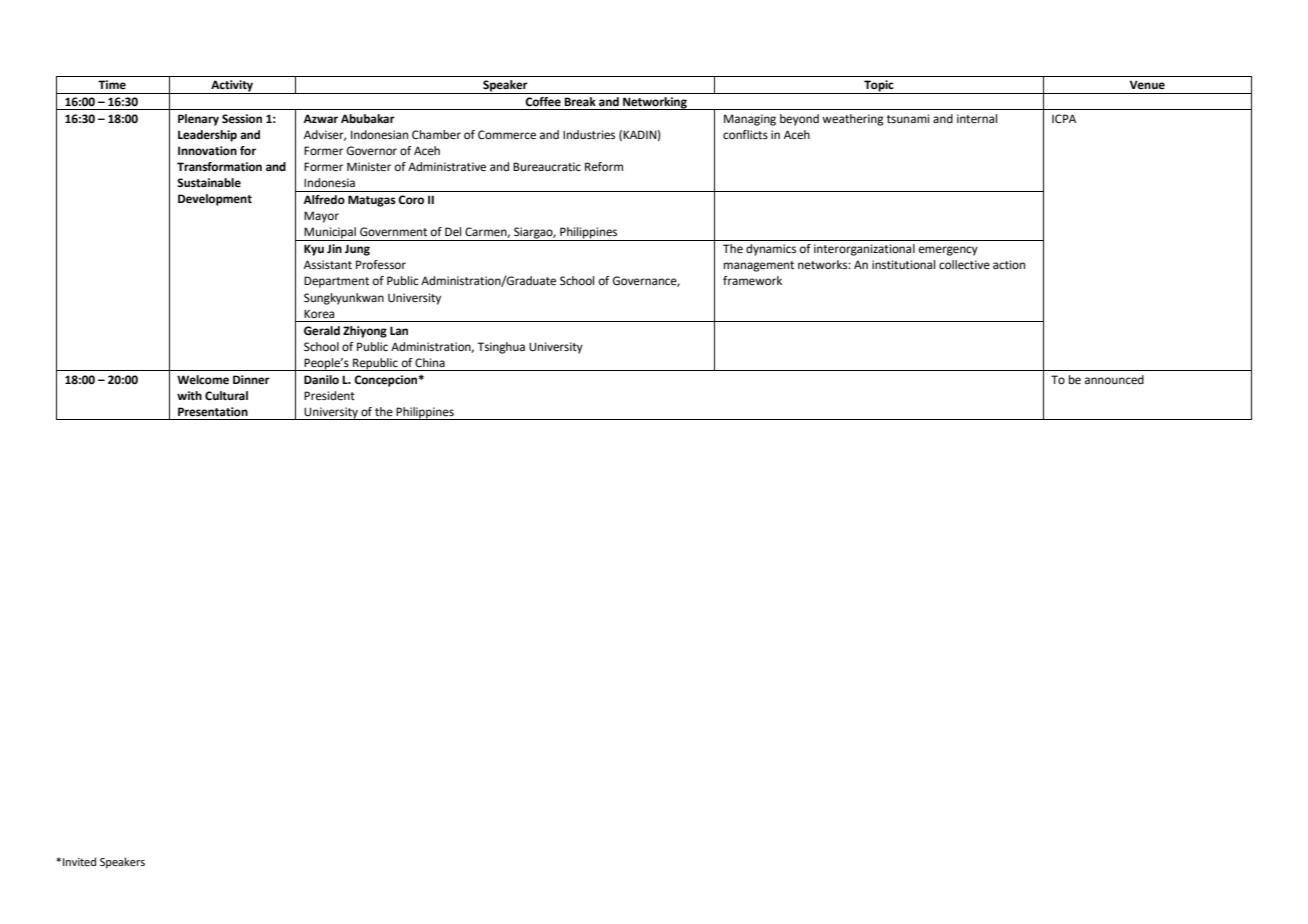  I want to click on Welcome, so click(203, 380).
